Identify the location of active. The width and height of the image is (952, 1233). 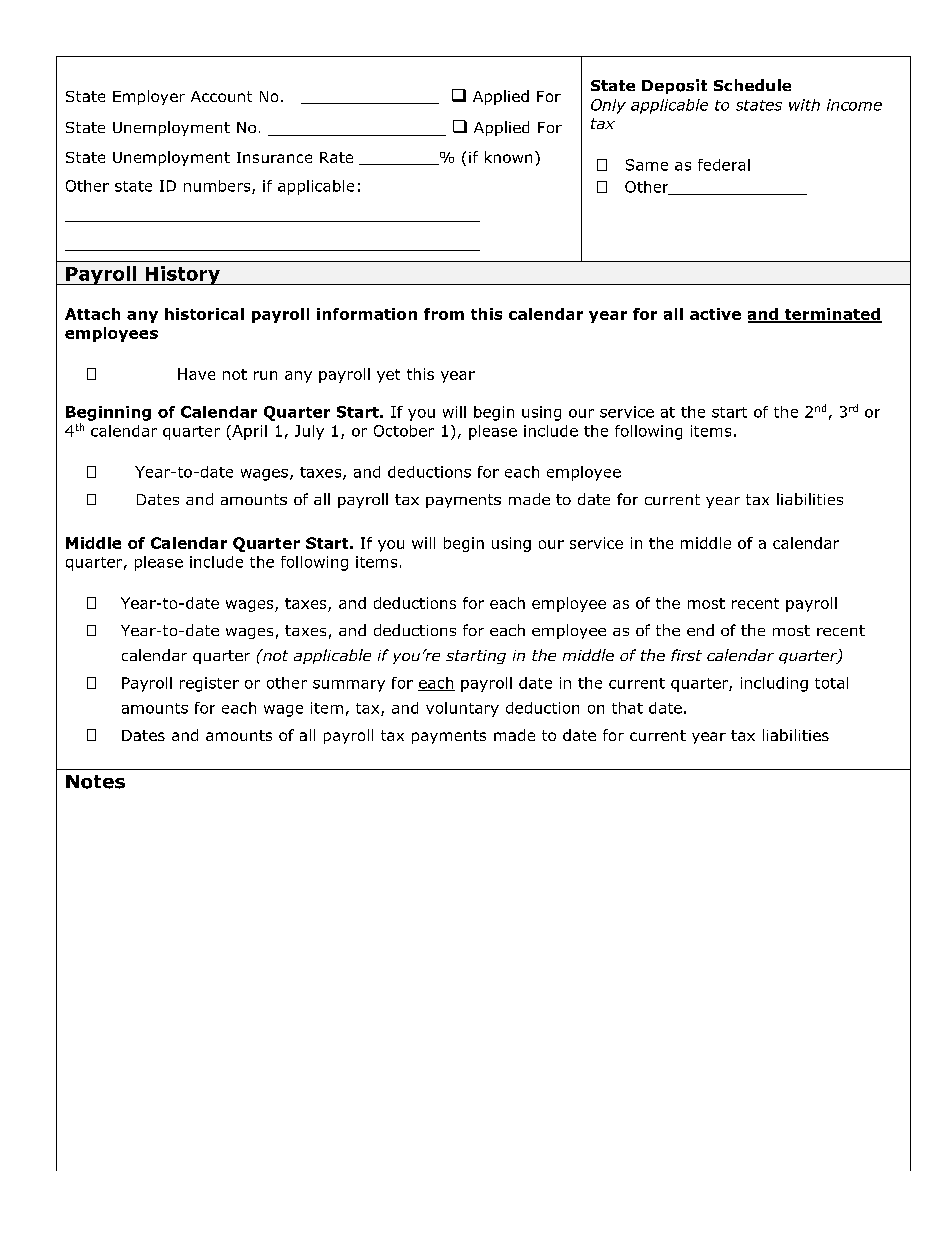
(715, 314).
